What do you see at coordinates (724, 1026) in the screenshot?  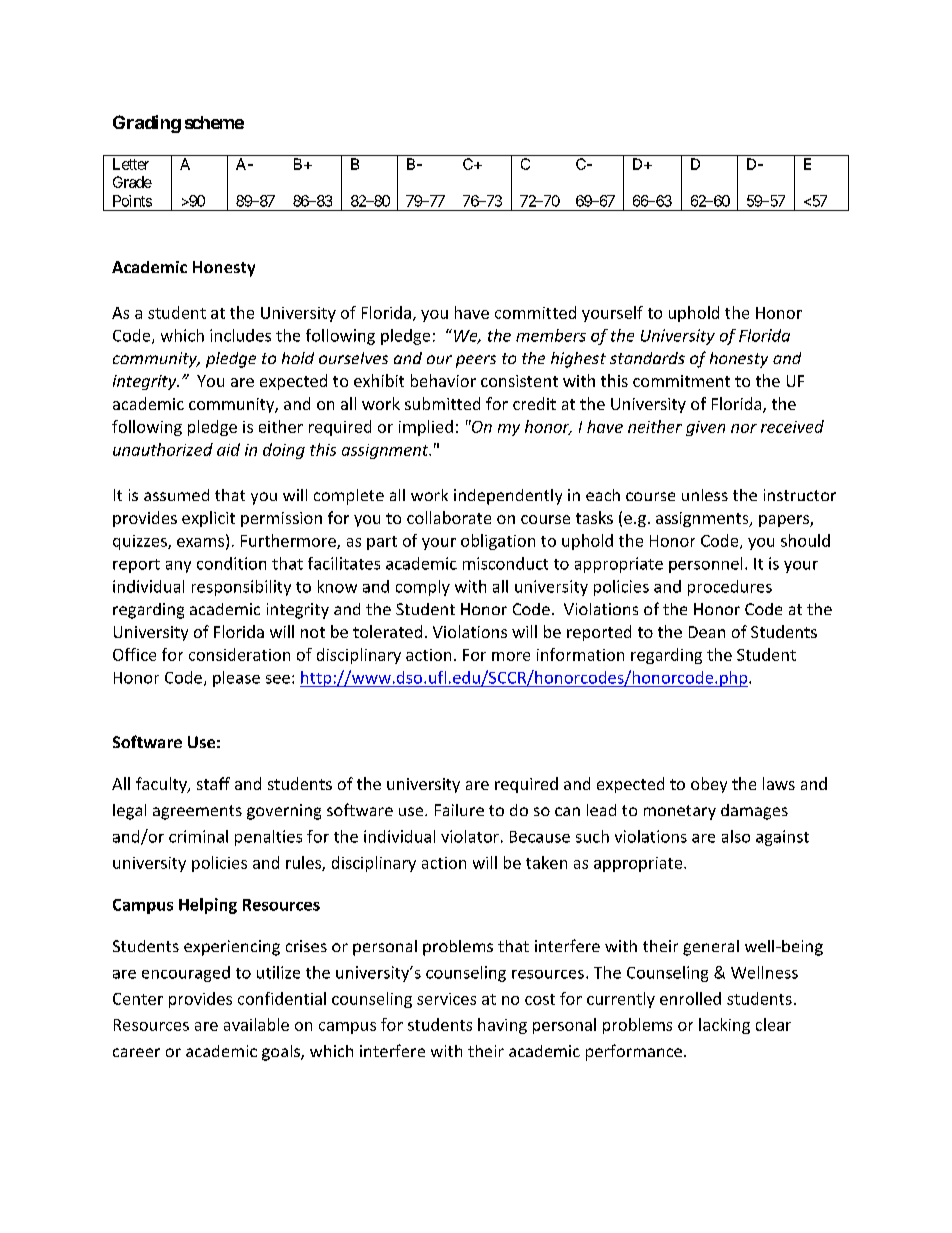 I see `lacking` at bounding box center [724, 1026].
